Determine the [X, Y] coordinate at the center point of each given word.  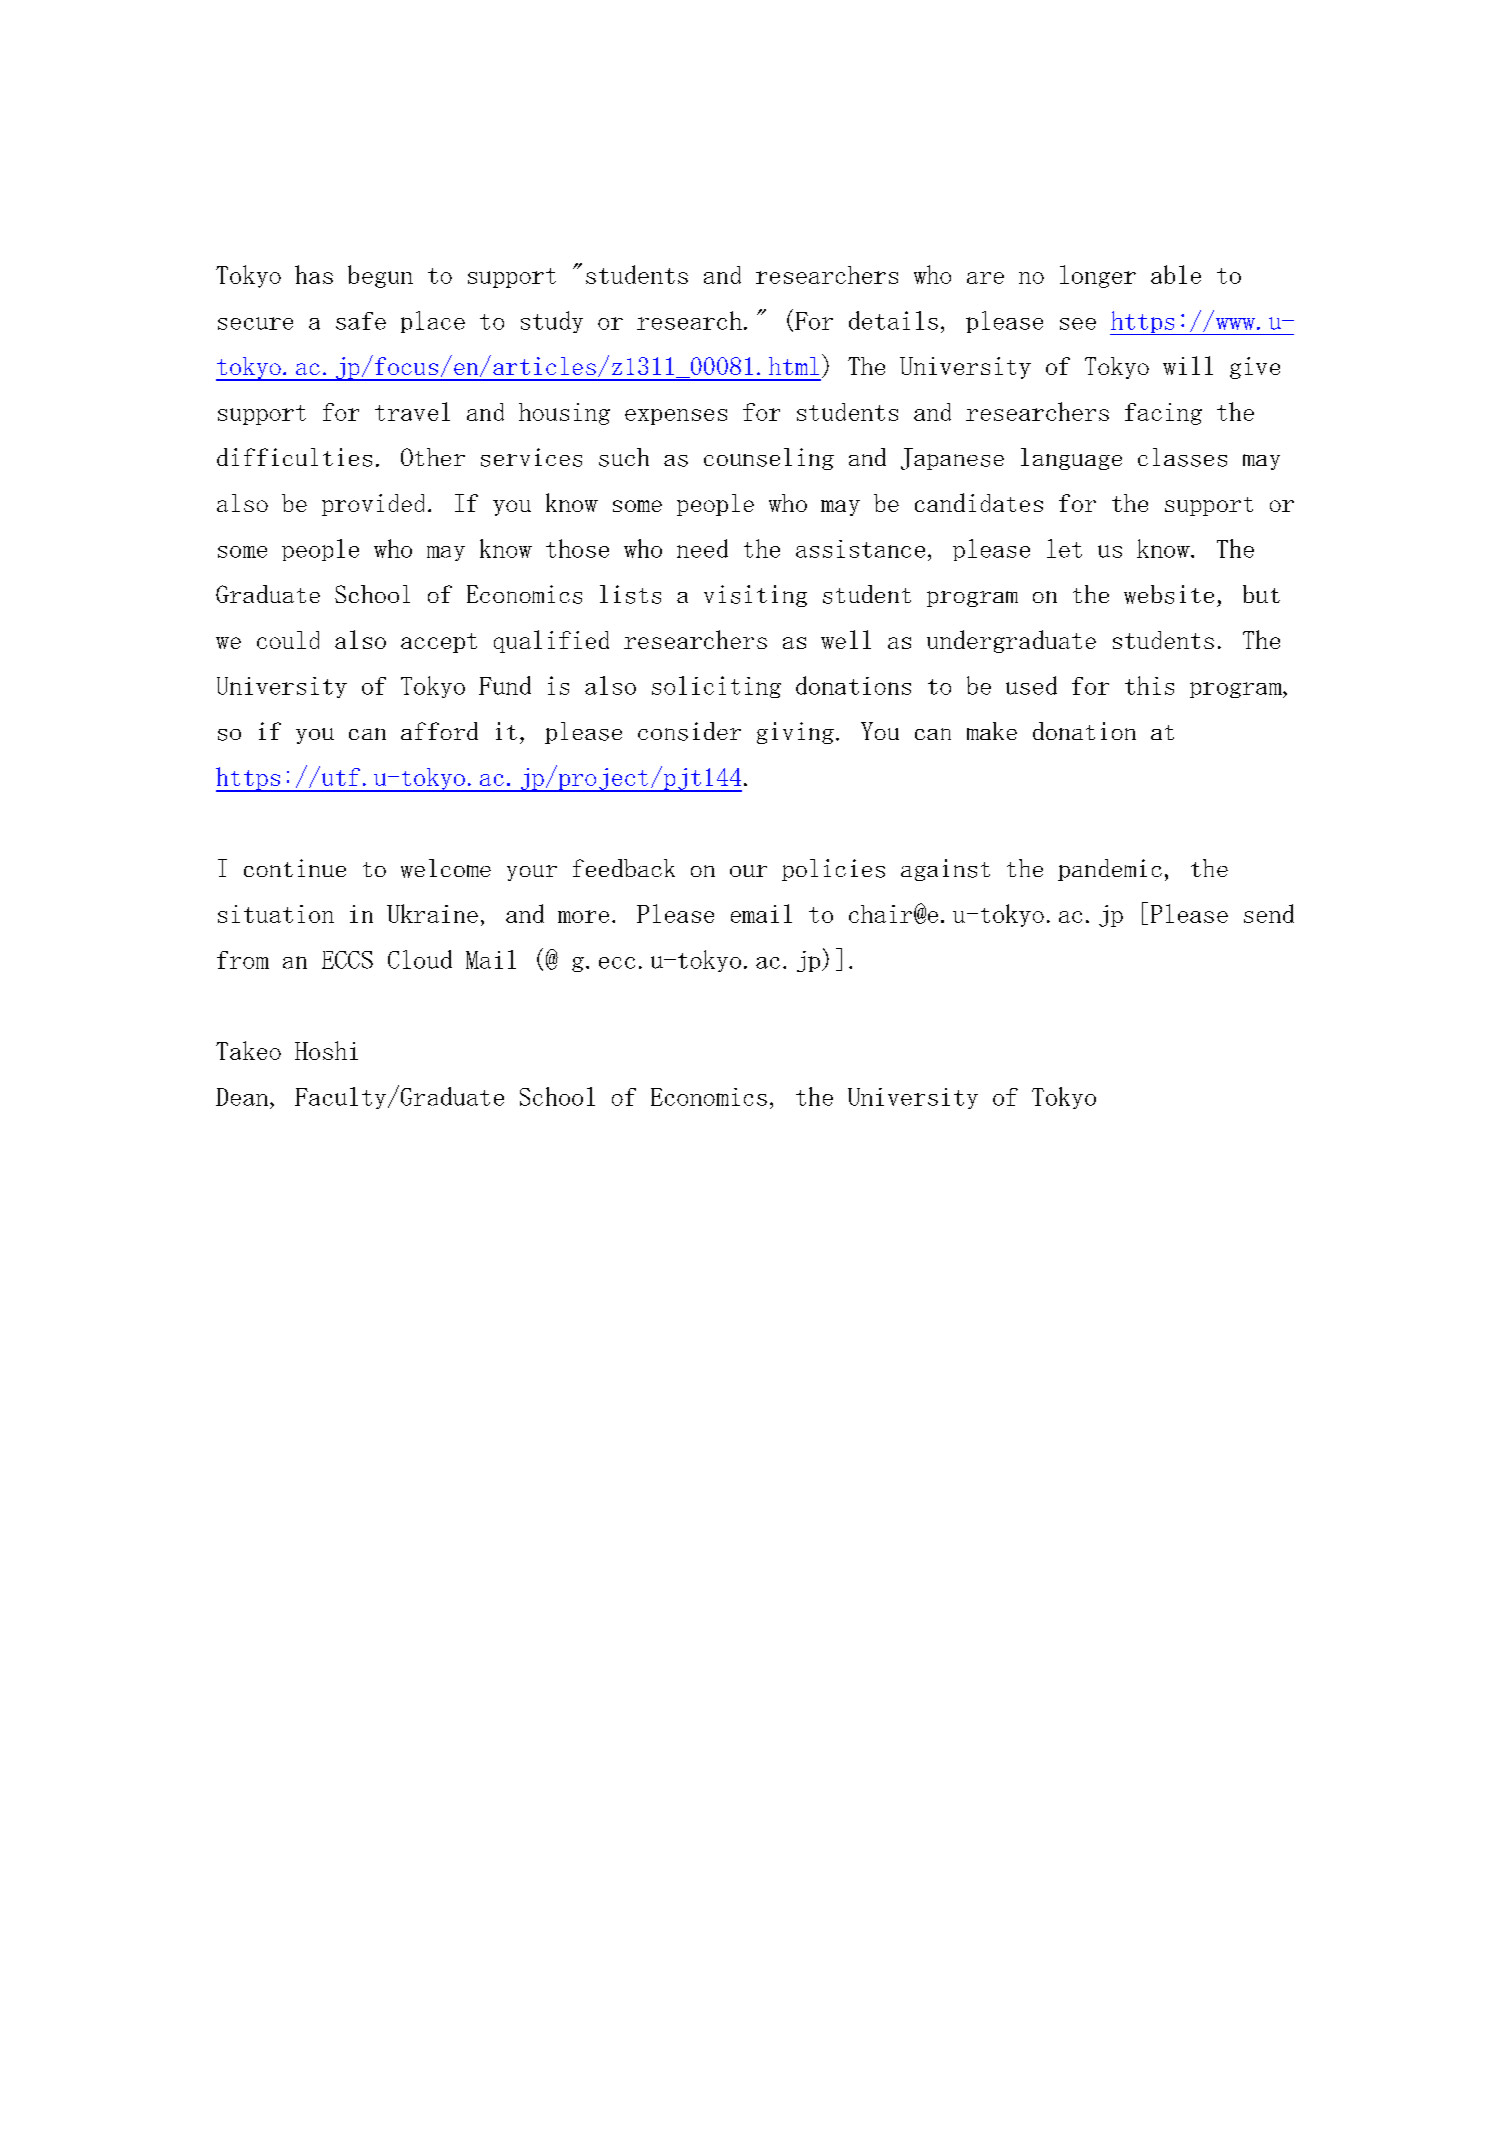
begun [380, 276]
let [1064, 548]
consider [689, 731]
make [992, 731]
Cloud [420, 959]
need [702, 548]
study [552, 322]
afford [439, 731]
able [1176, 274]
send [1269, 913]
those [577, 548]
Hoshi [326, 1050]
